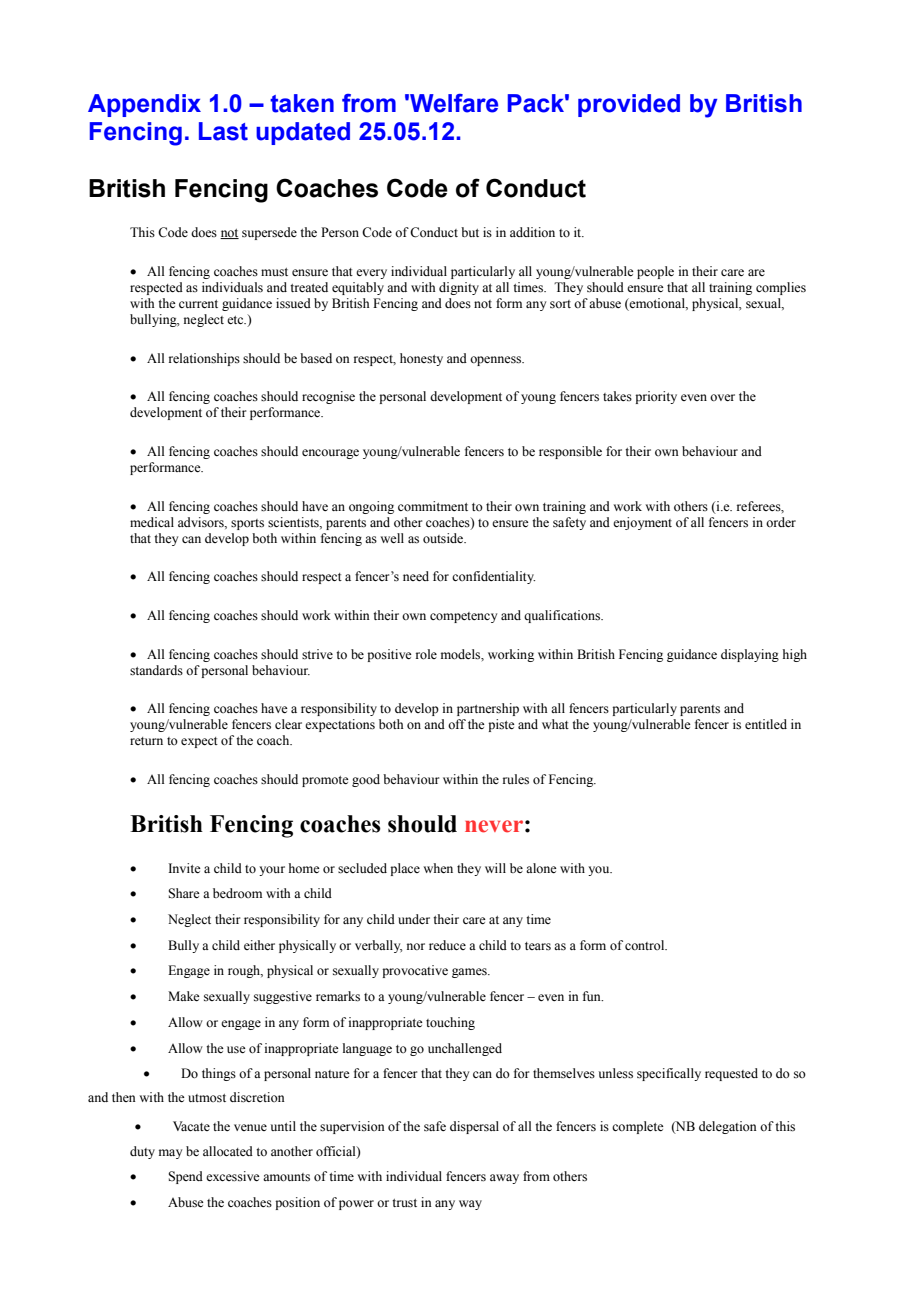 Image resolution: width=924 pixels, height=1308 pixels. Describe the element at coordinates (722, 397) in the screenshot. I see `over` at that location.
